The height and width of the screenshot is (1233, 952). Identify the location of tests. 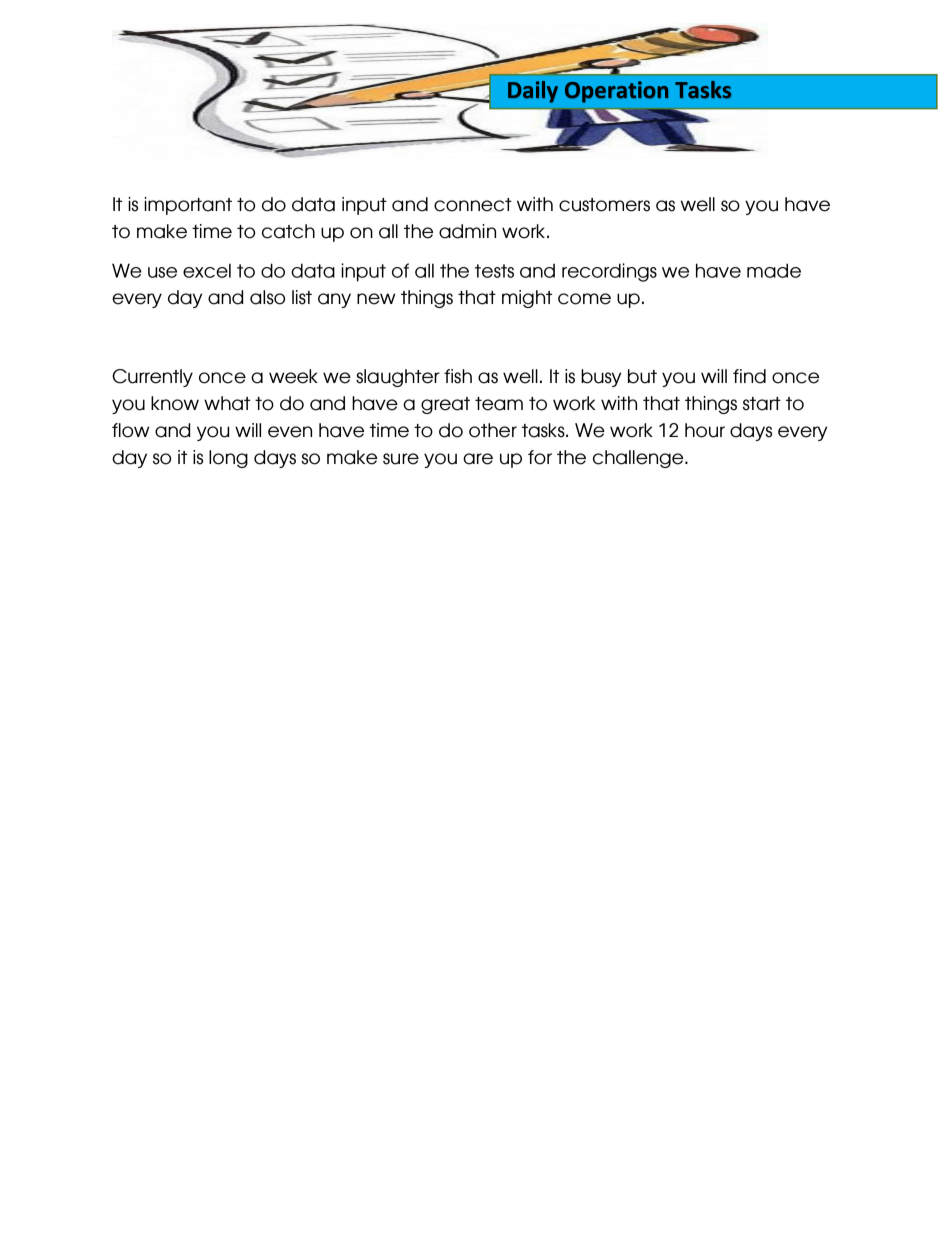
(494, 271).
